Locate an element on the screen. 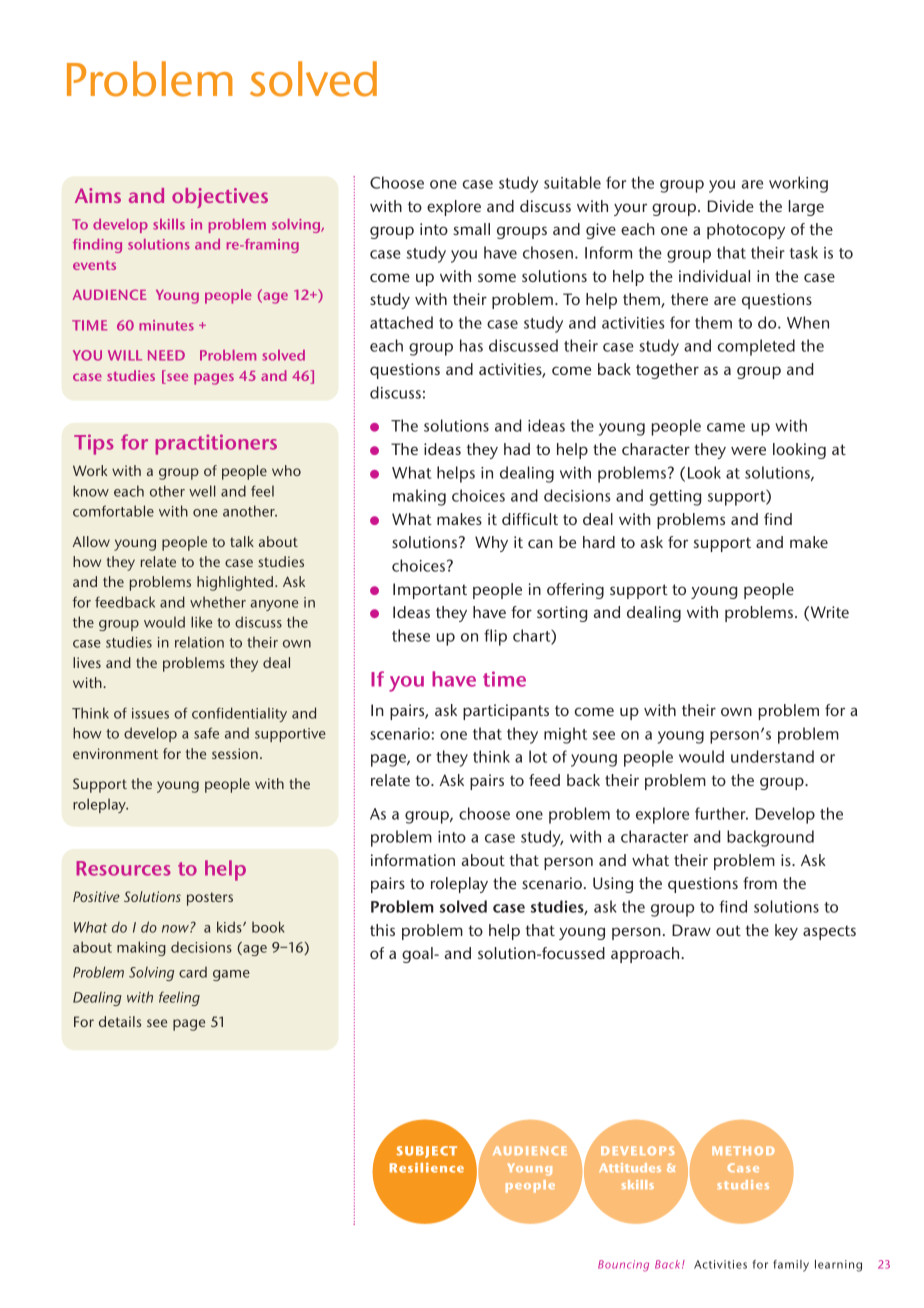 The width and height of the screenshot is (924, 1308). Resilience is located at coordinates (427, 1168).
